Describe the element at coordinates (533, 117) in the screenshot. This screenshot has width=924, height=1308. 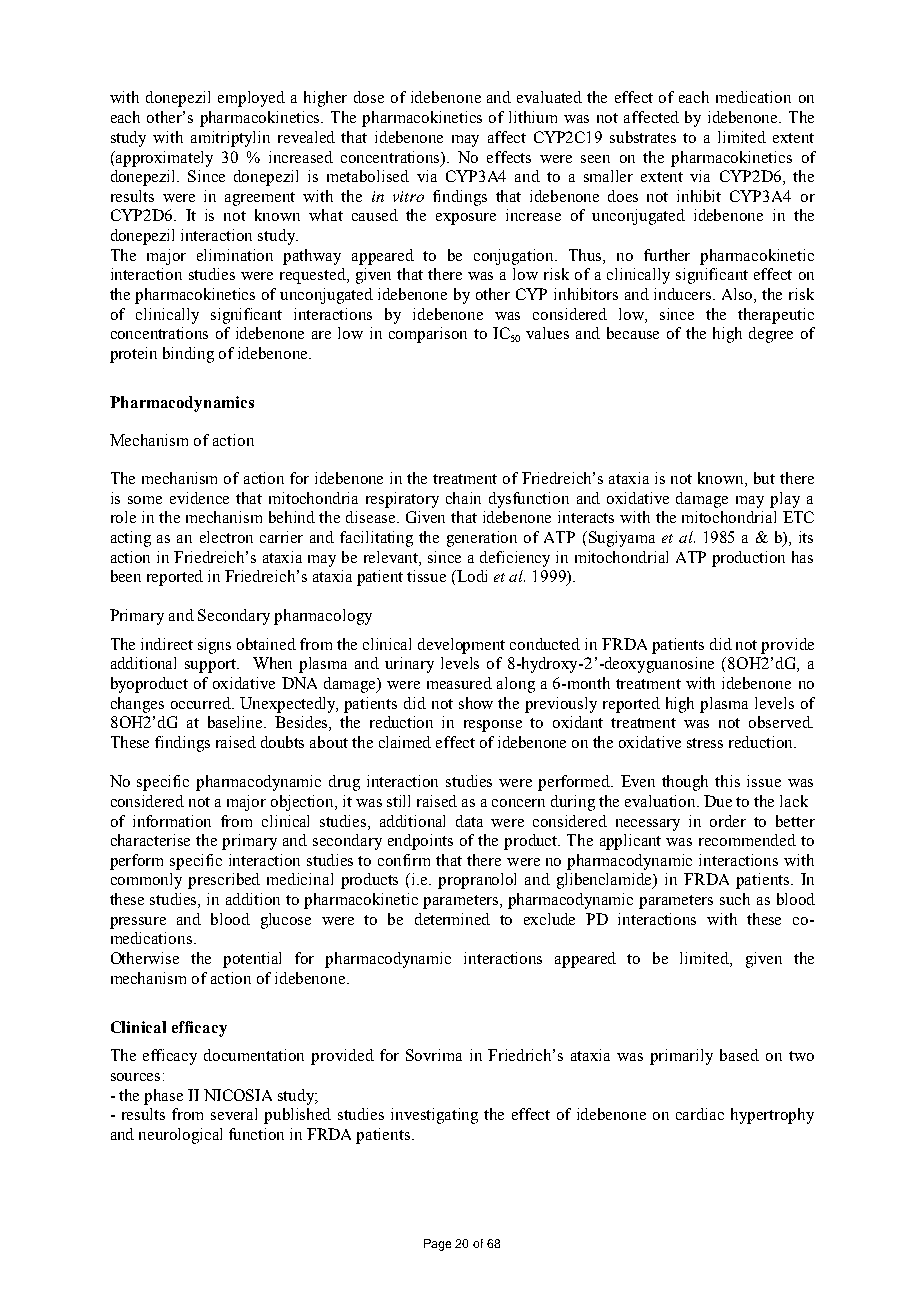
I see `lithium` at that location.
